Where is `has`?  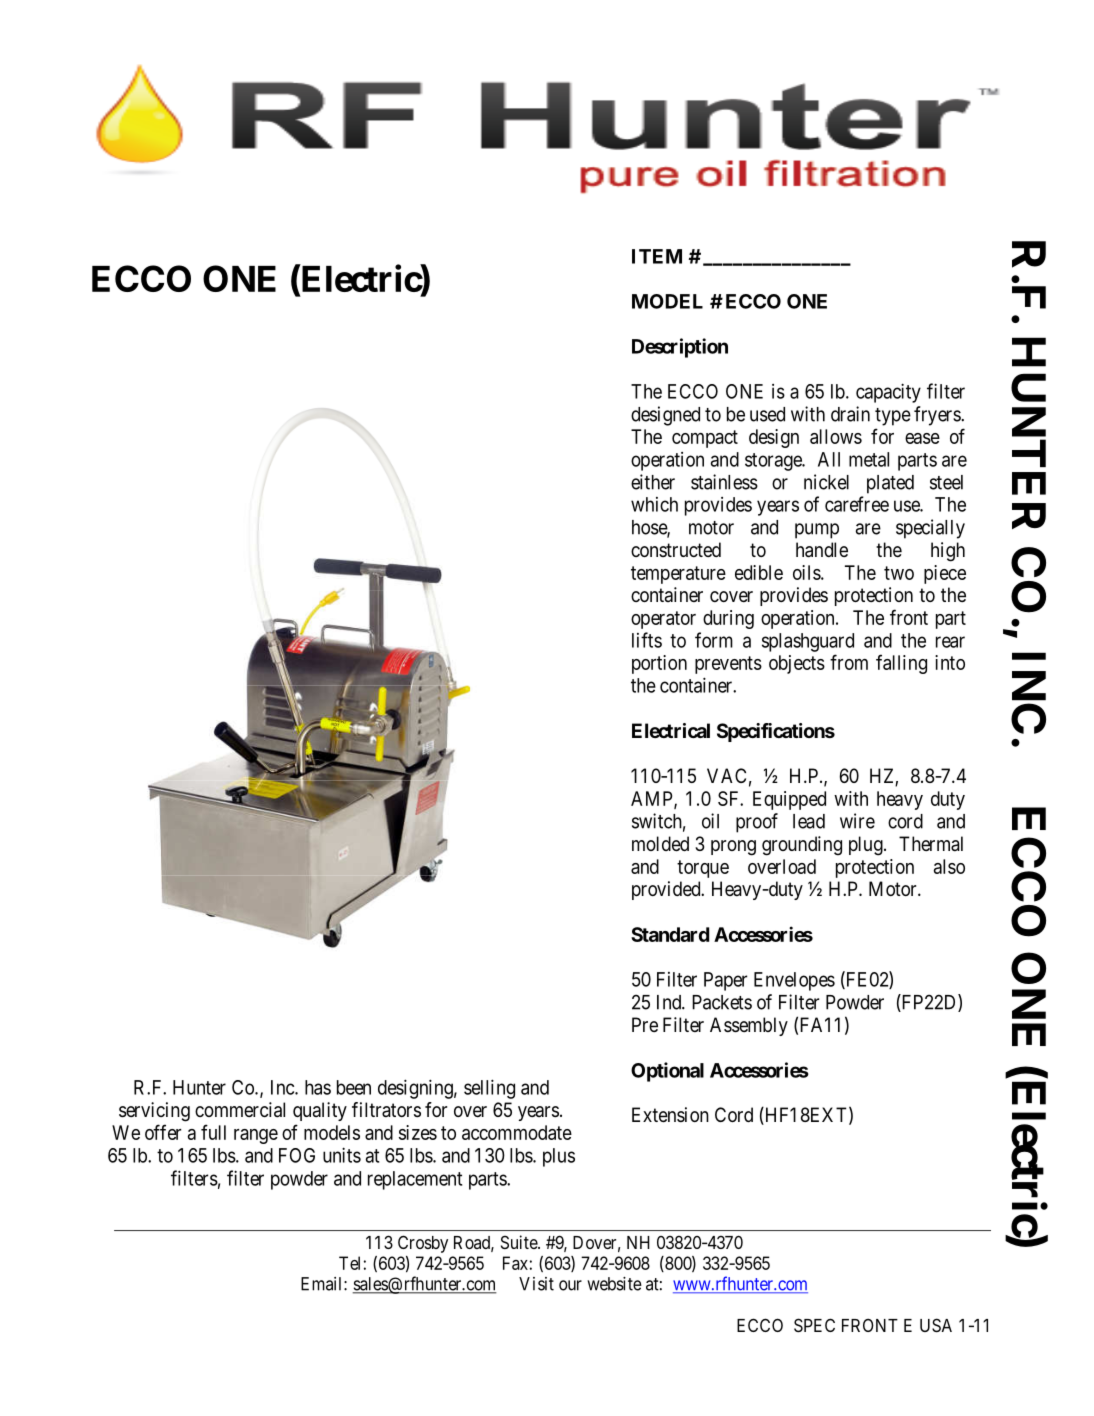
has is located at coordinates (318, 1087).
